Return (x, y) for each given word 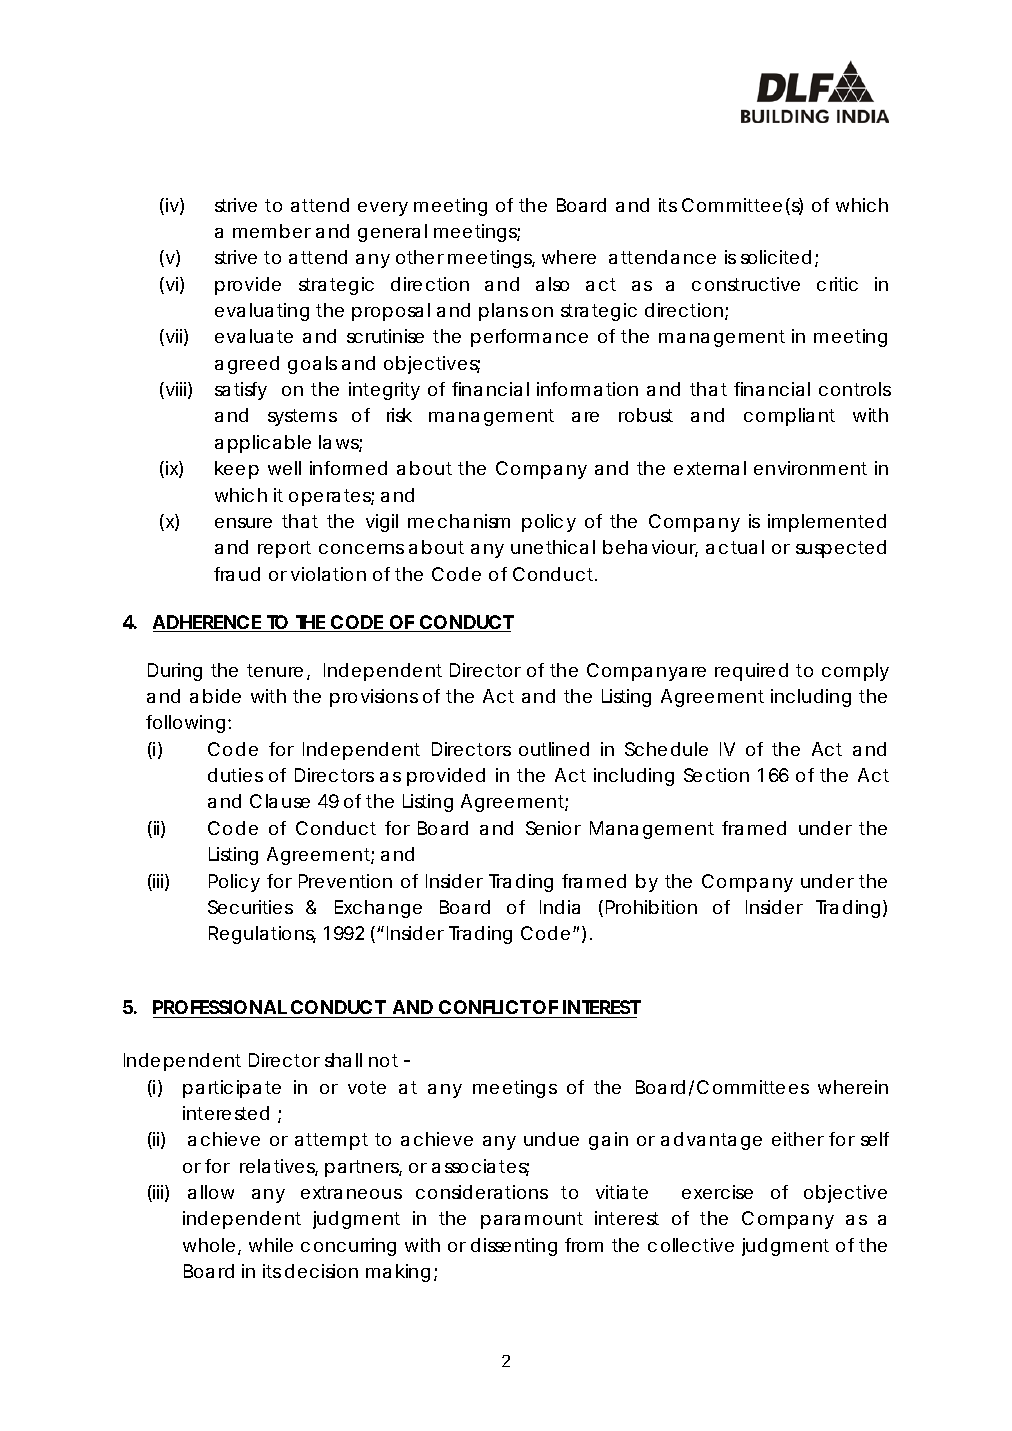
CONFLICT (484, 1009)
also (552, 284)
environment (810, 468)
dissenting (514, 1247)
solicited (776, 257)
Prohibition (651, 907)
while (271, 1245)
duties (235, 775)
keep (237, 470)
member (272, 231)
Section (716, 775)
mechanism (459, 521)
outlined (554, 749)
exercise (717, 1192)
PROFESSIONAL (221, 1009)
